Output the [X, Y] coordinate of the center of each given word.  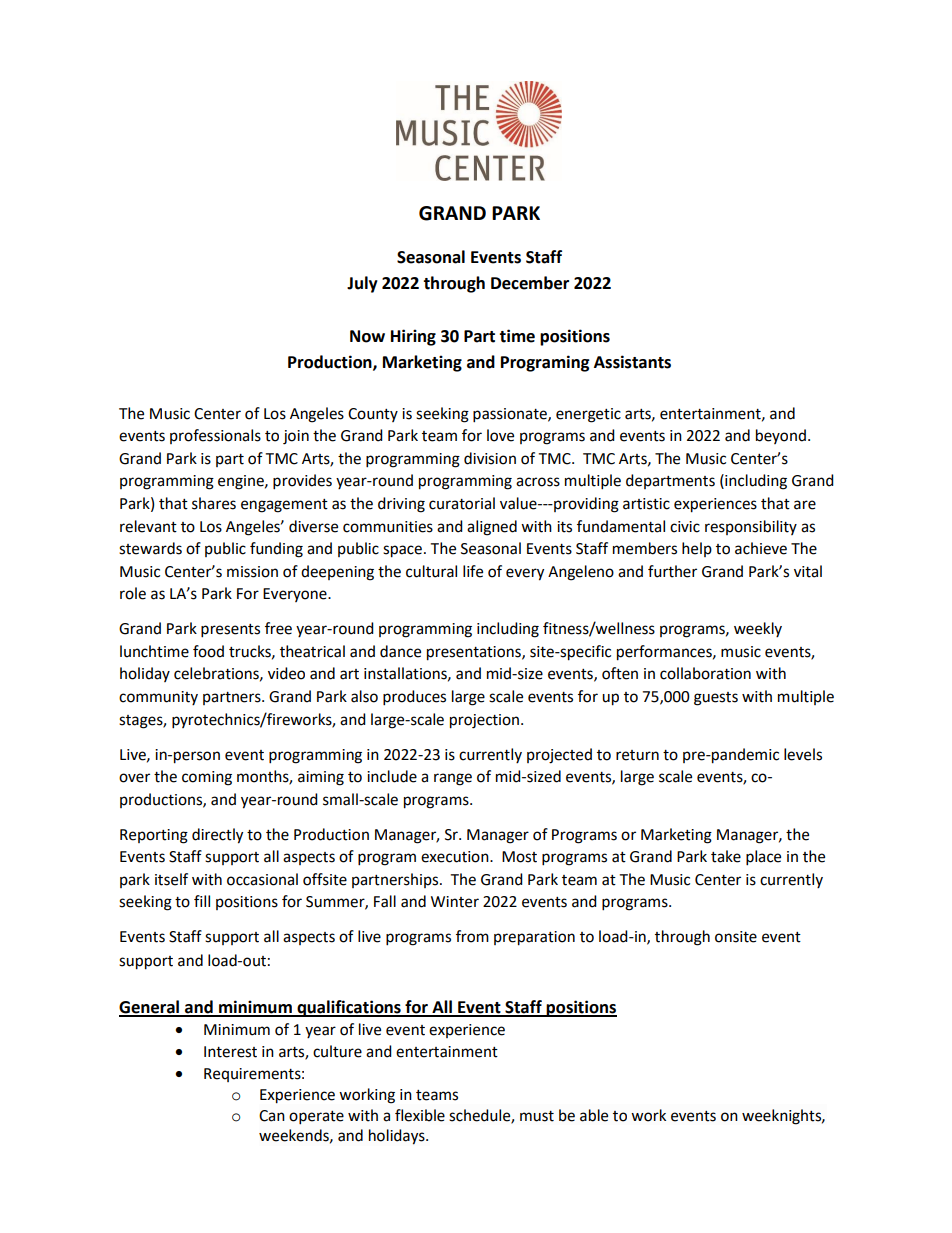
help [697, 549]
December [530, 283]
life [473, 571]
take [726, 856]
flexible [420, 1115]
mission [252, 572]
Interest [230, 1052]
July [362, 284]
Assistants [632, 362]
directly [217, 836]
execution [456, 857]
